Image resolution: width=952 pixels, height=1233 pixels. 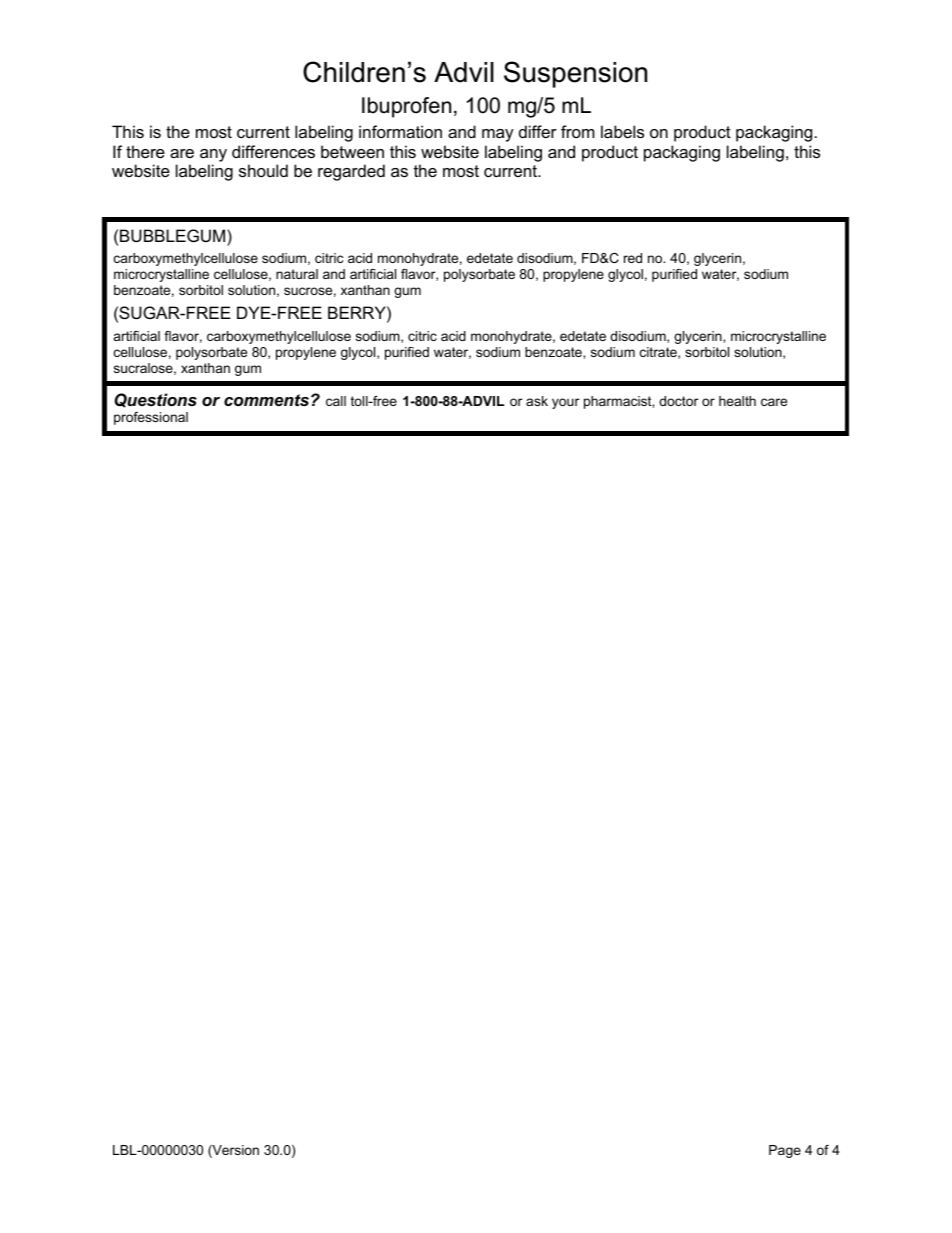 What do you see at coordinates (213, 155) in the image?
I see `any` at bounding box center [213, 155].
